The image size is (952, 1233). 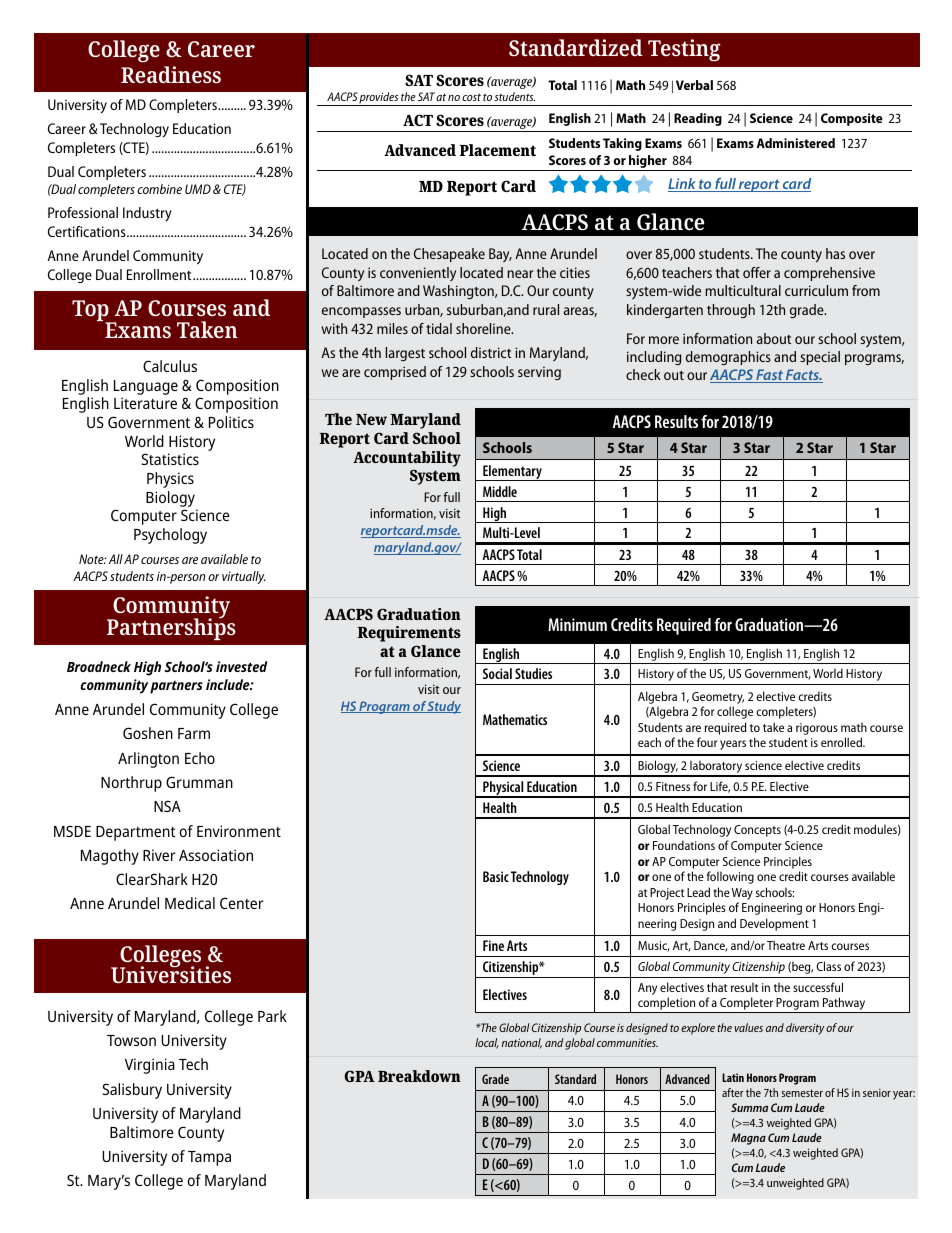 I want to click on Requirements, so click(x=409, y=634).
